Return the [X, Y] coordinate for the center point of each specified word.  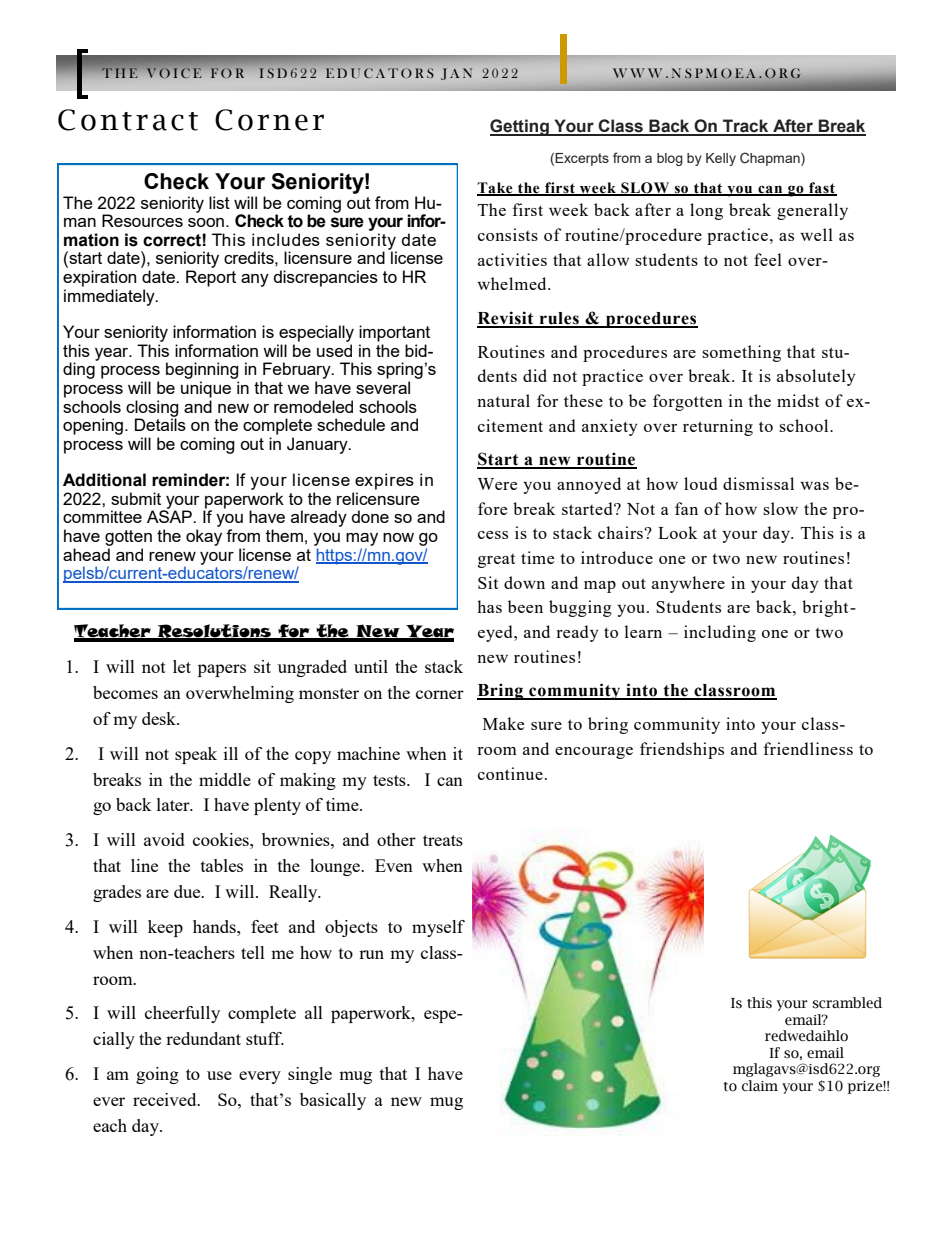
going [157, 1075]
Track [746, 127]
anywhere [688, 584]
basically [333, 1101]
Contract [128, 120]
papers [222, 670]
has [489, 606]
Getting [520, 127]
